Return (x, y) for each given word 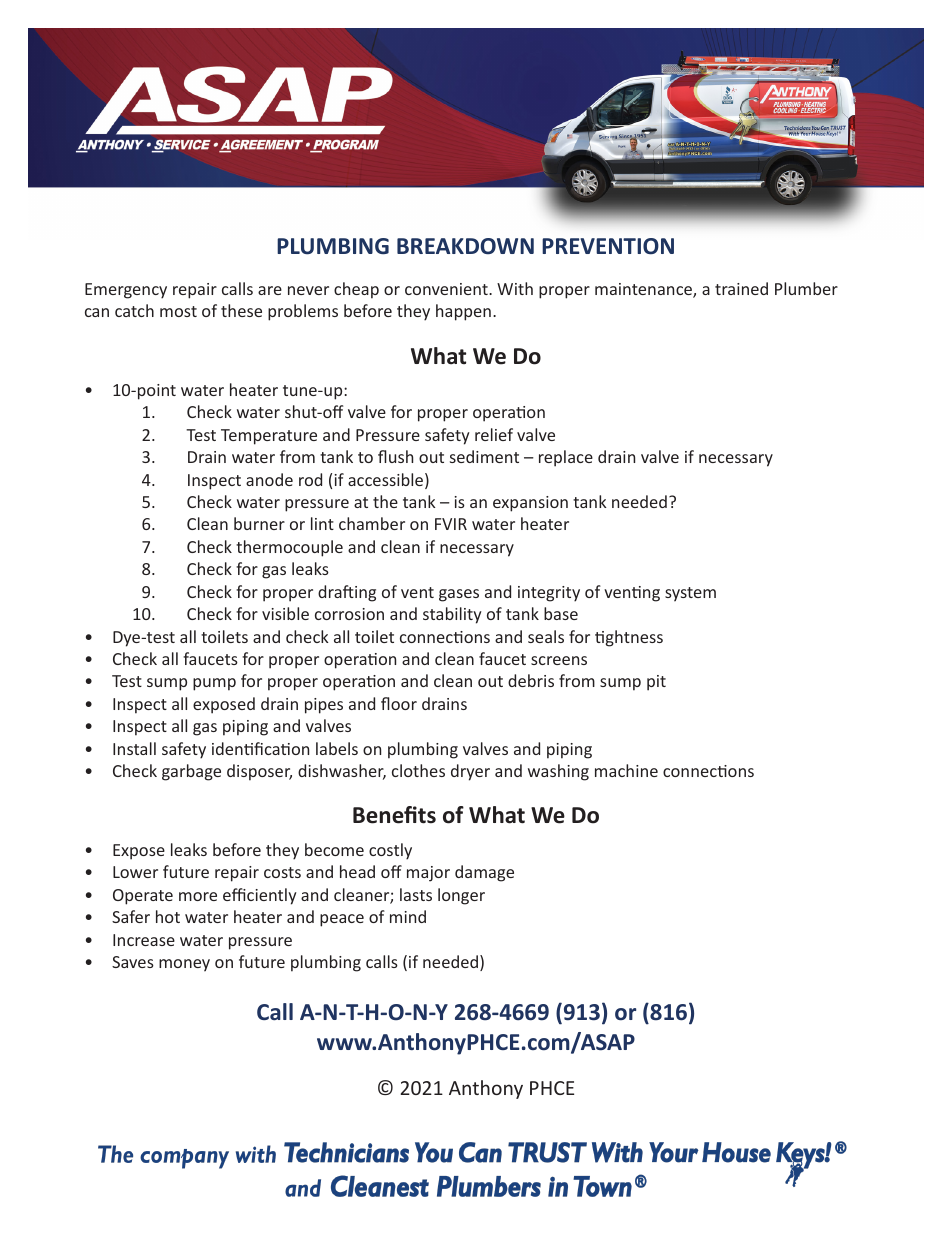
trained (741, 288)
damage (484, 873)
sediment (484, 456)
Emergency (126, 291)
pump (214, 684)
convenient (447, 289)
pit (656, 683)
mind (408, 916)
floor (399, 703)
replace (566, 458)
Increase (144, 940)
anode (269, 479)
